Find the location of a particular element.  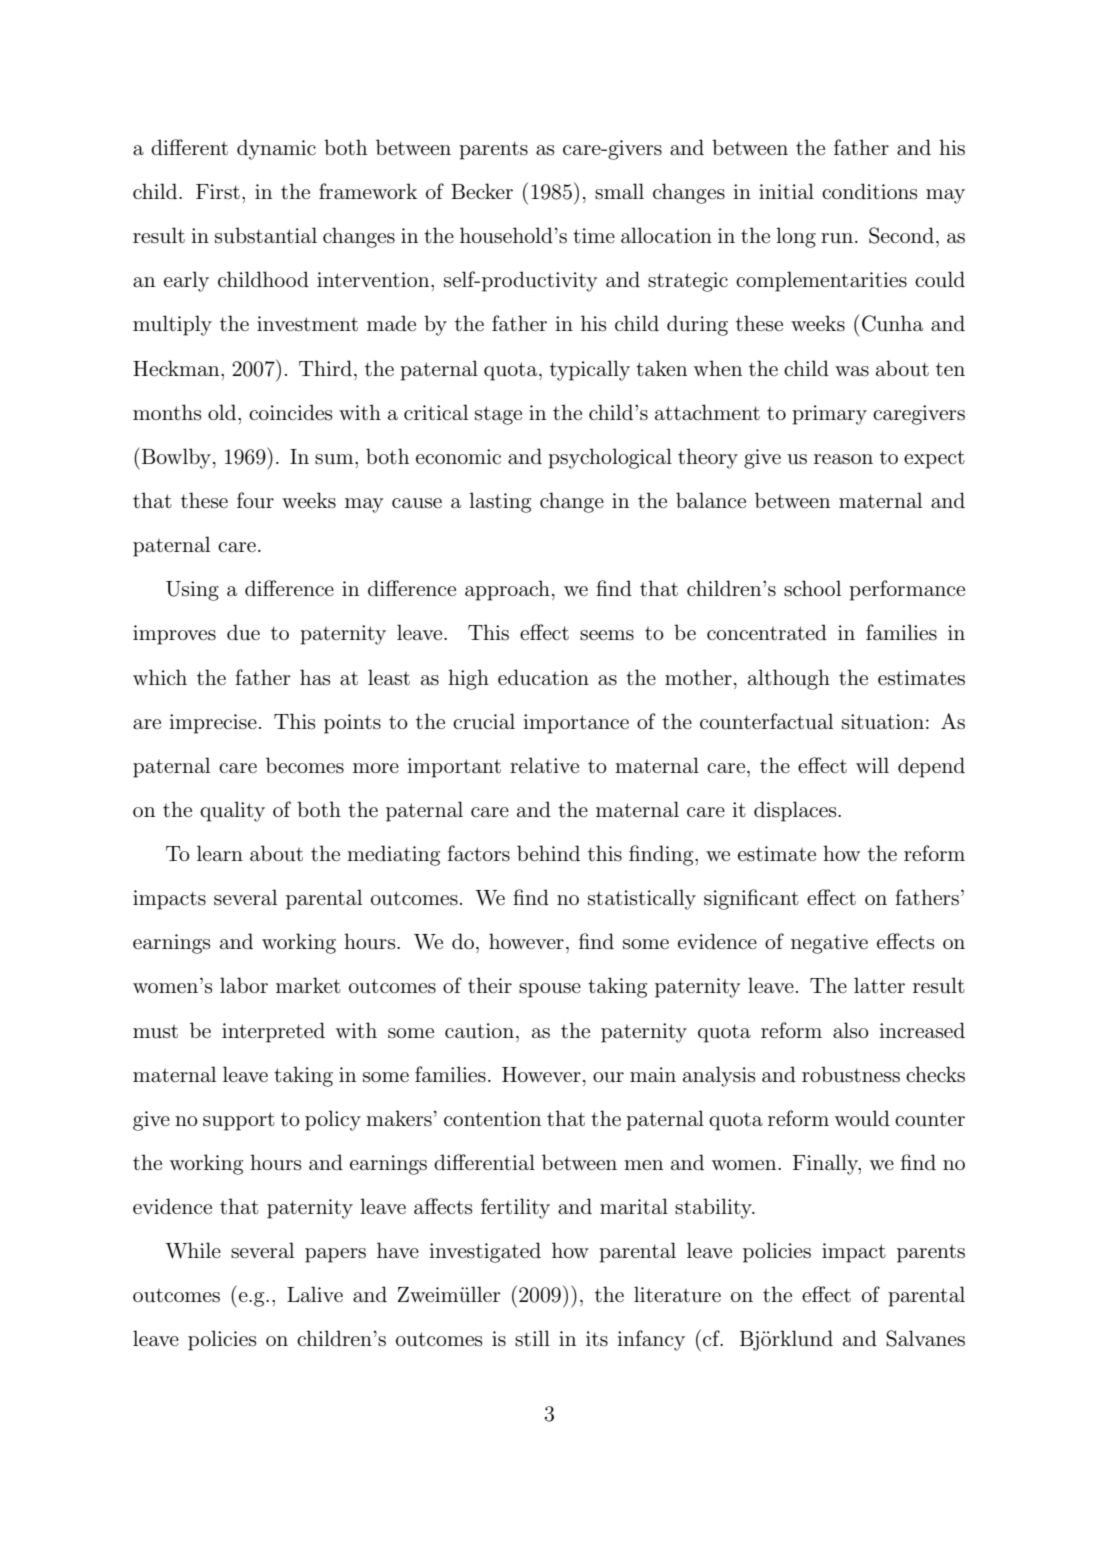

While is located at coordinates (193, 1250).
